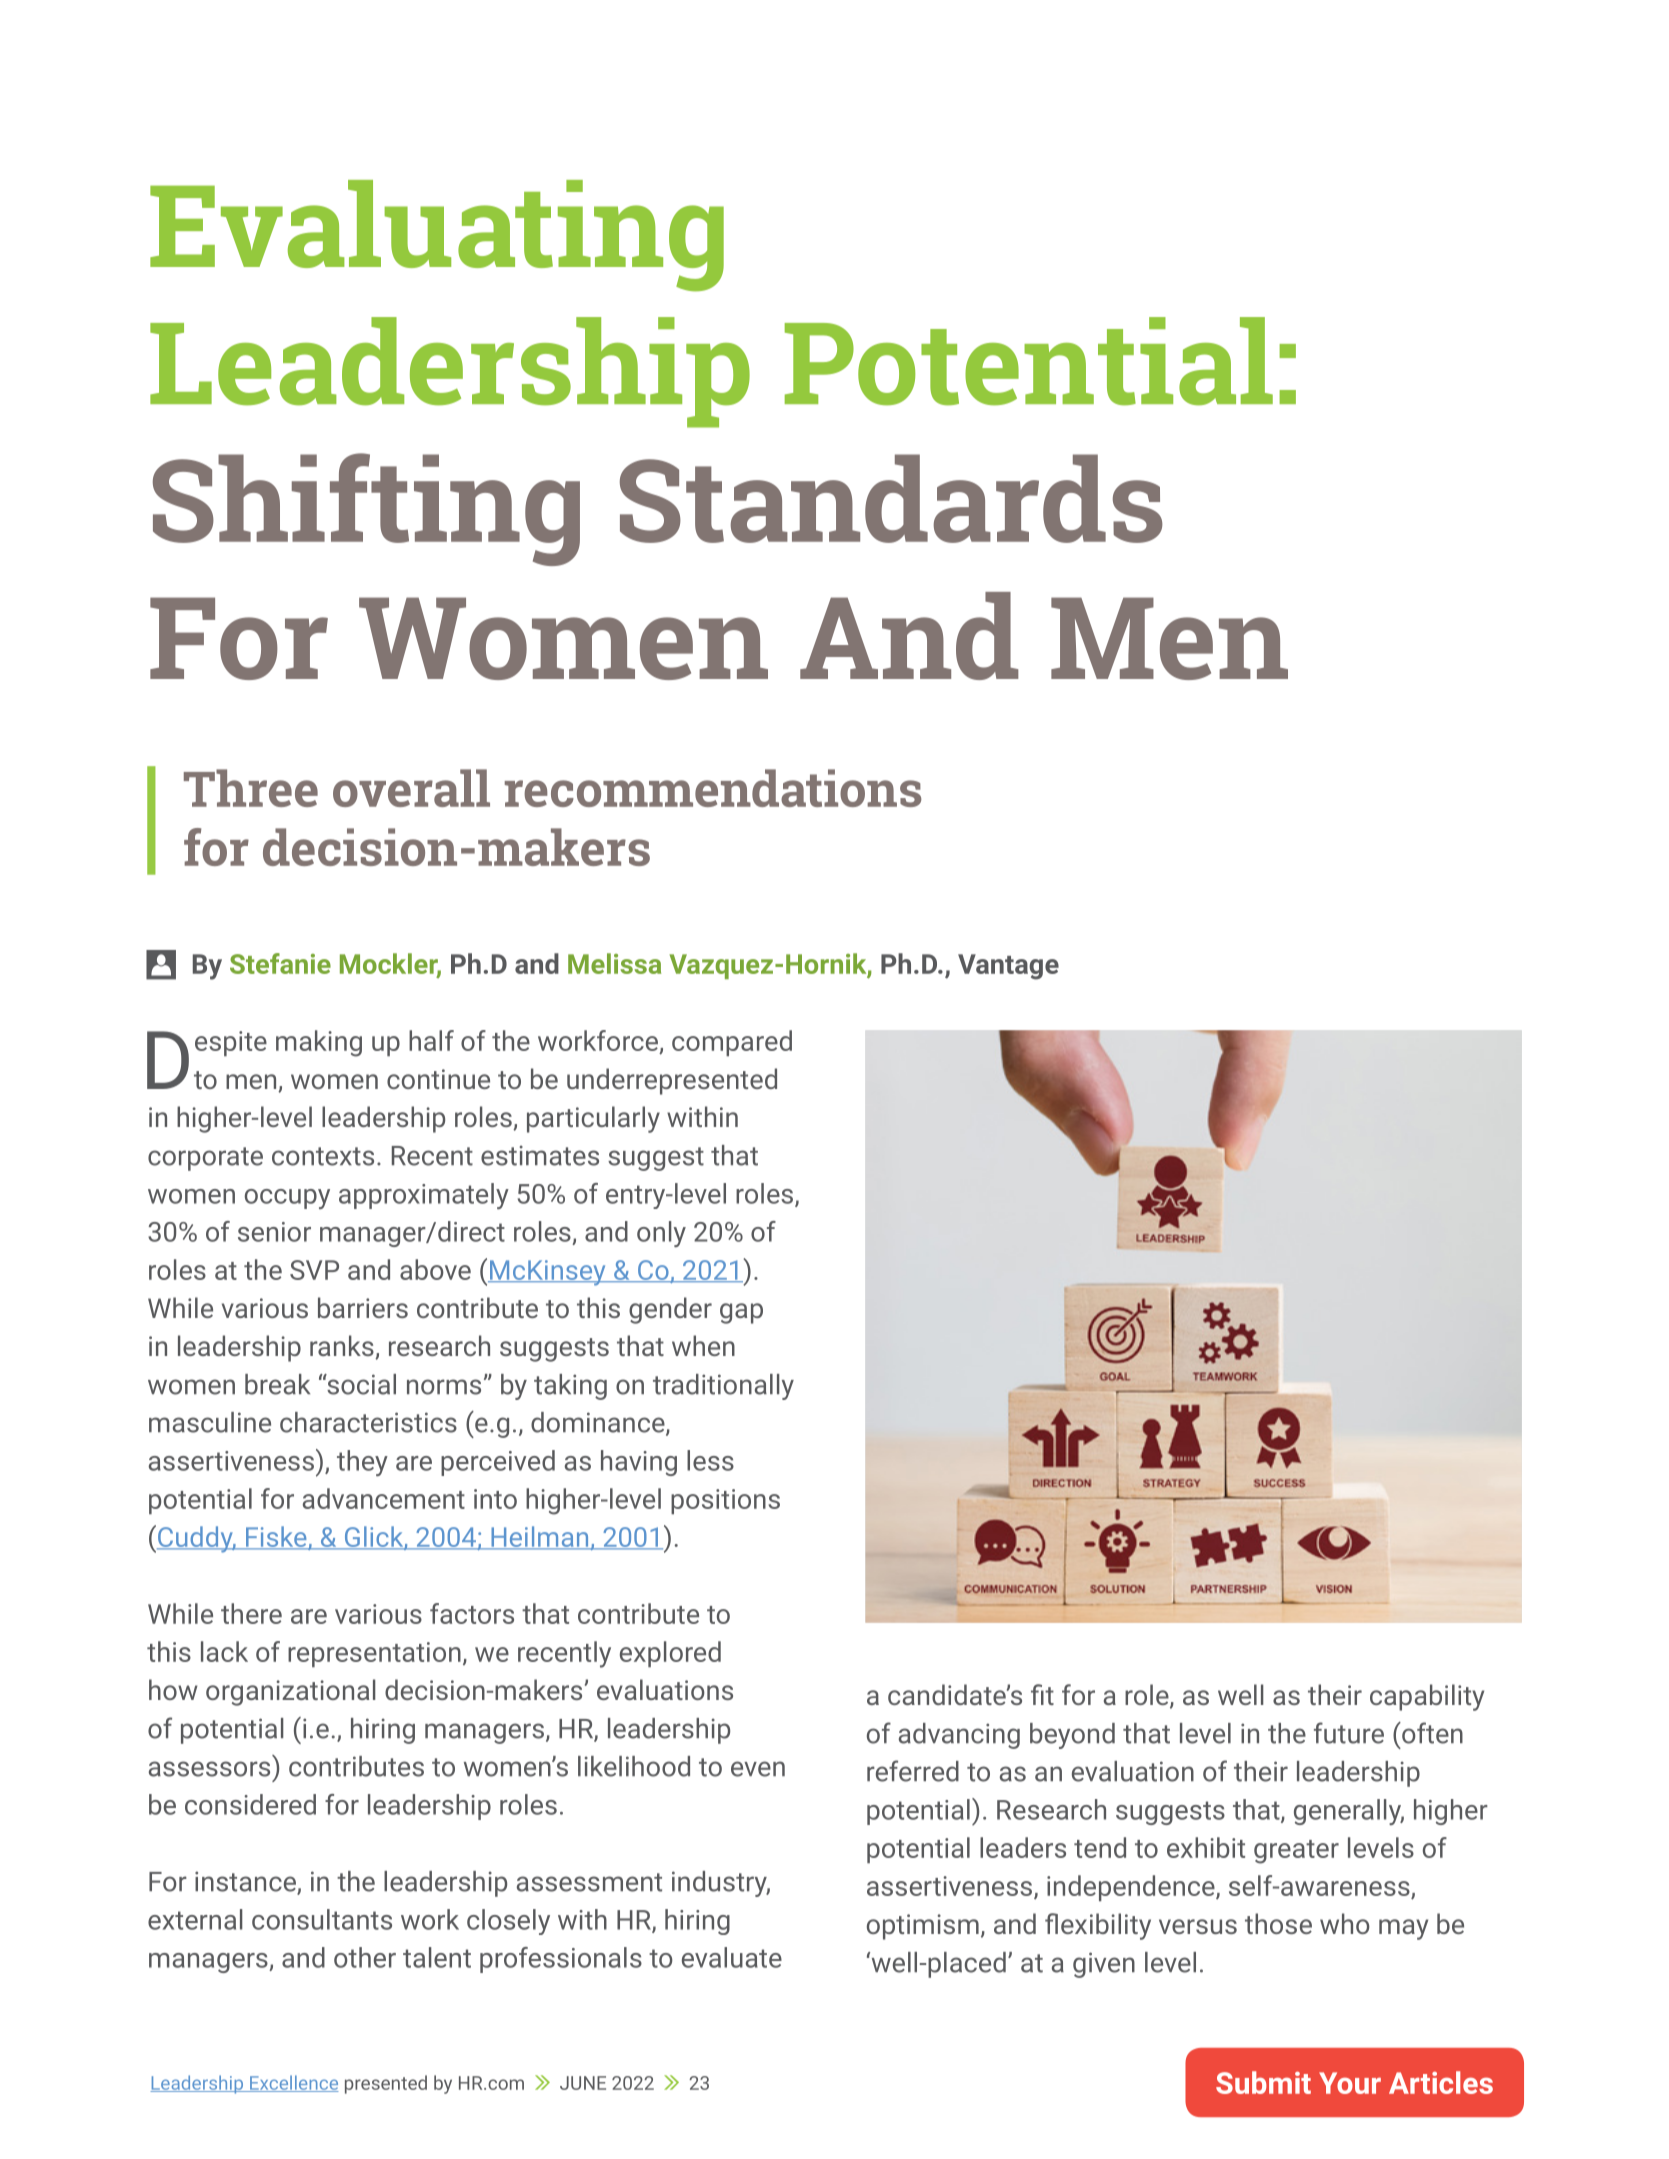  Describe the element at coordinates (251, 1613) in the screenshot. I see `there` at that location.
